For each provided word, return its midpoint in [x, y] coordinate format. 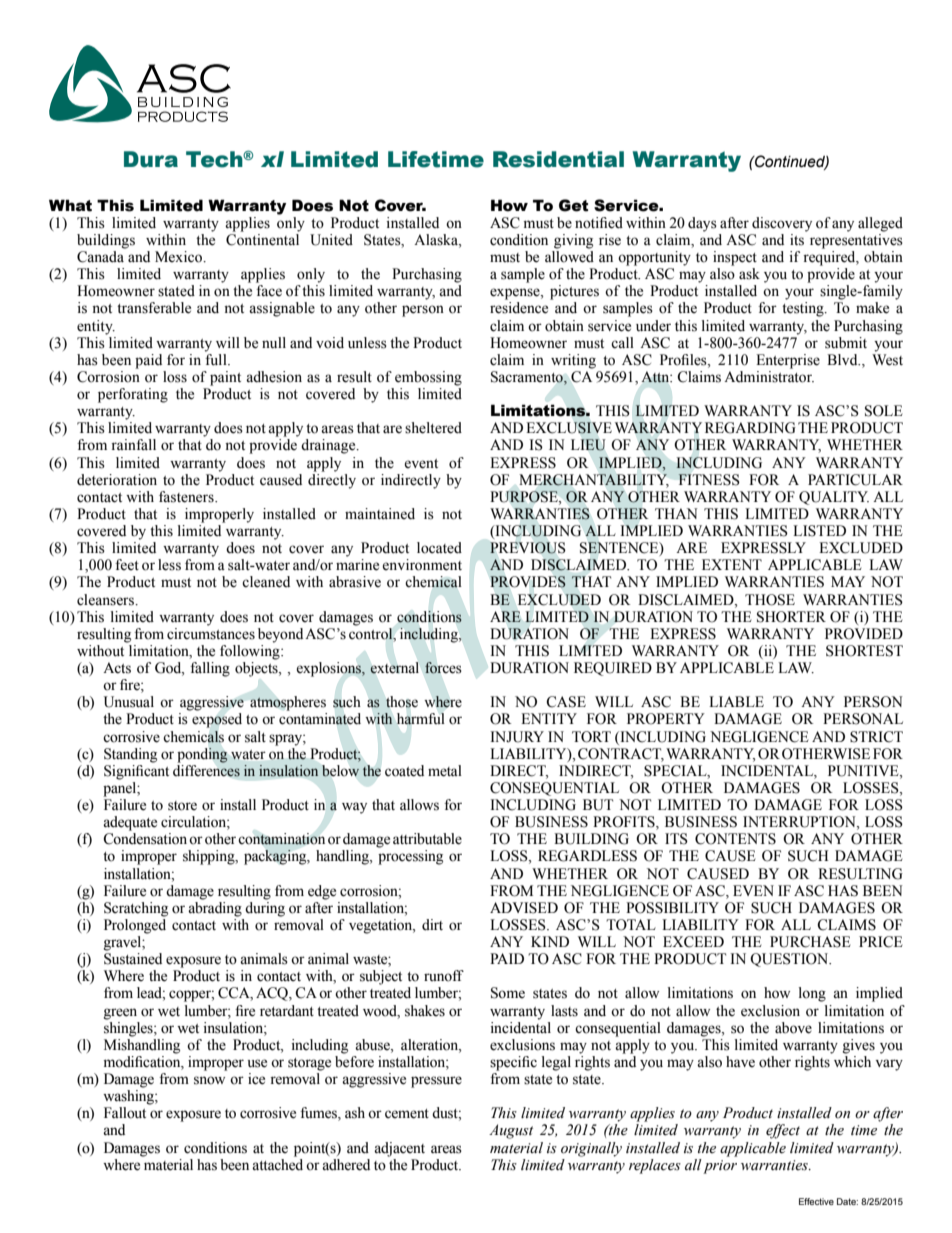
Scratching [136, 909]
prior [720, 1167]
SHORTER [791, 617]
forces [443, 668]
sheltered [433, 428]
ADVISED [524, 908]
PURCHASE [810, 942]
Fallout [125, 1113]
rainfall [133, 444]
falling [210, 669]
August [511, 1131]
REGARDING [750, 428]
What [70, 205]
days [702, 224]
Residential [558, 159]
